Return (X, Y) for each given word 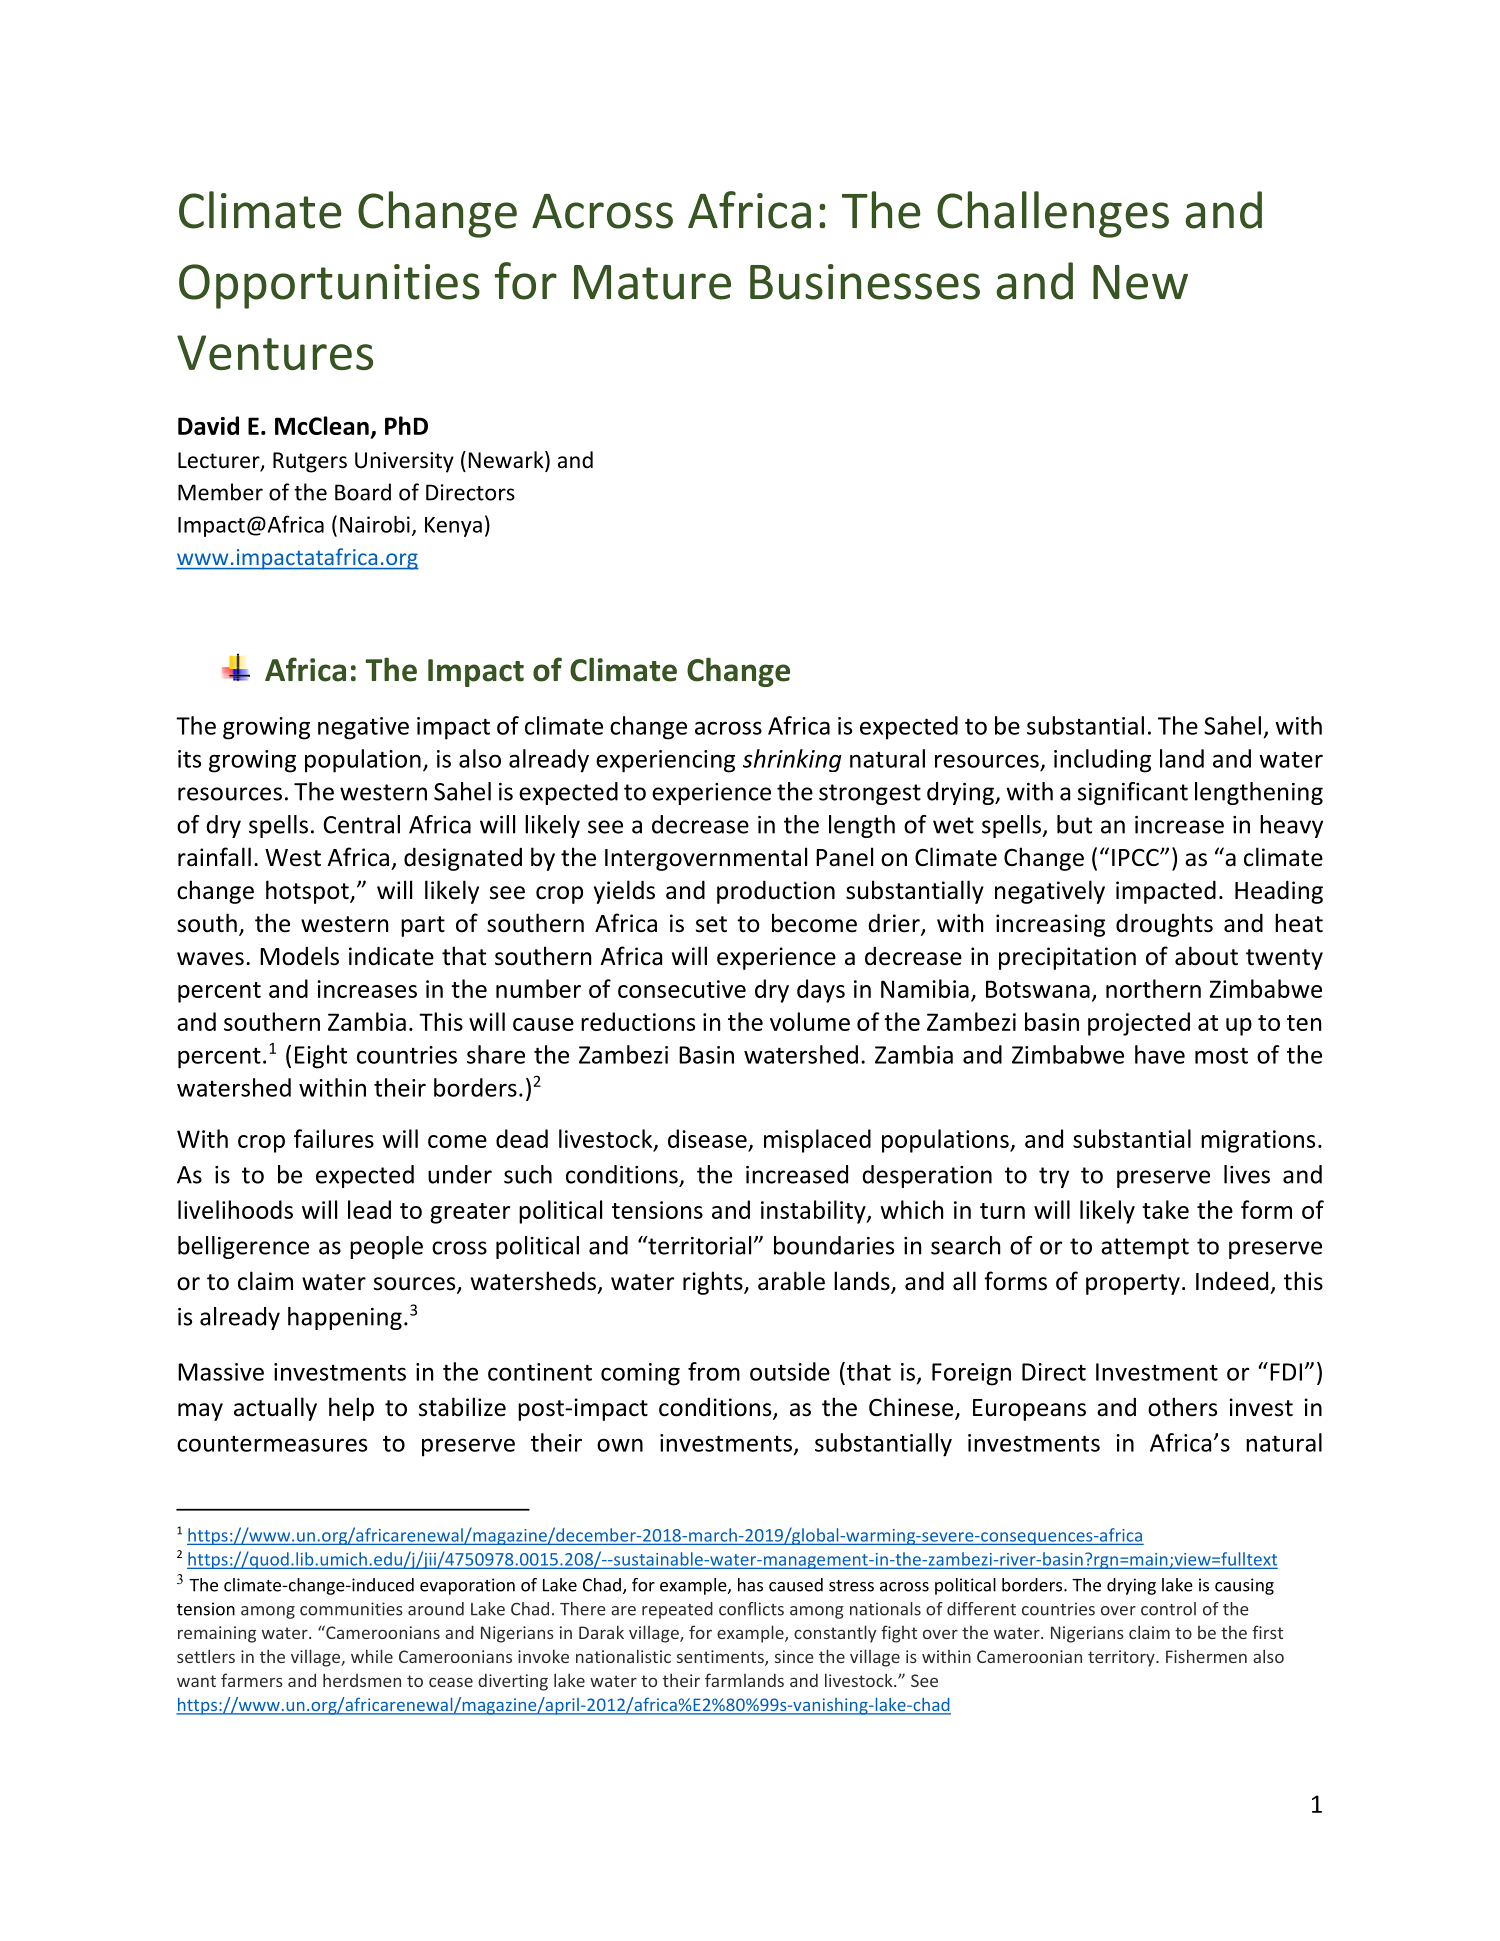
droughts (1164, 925)
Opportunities (329, 286)
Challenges (1053, 214)
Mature (652, 282)
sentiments (721, 1658)
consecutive (682, 989)
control (1168, 1609)
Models (299, 956)
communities (351, 1609)
